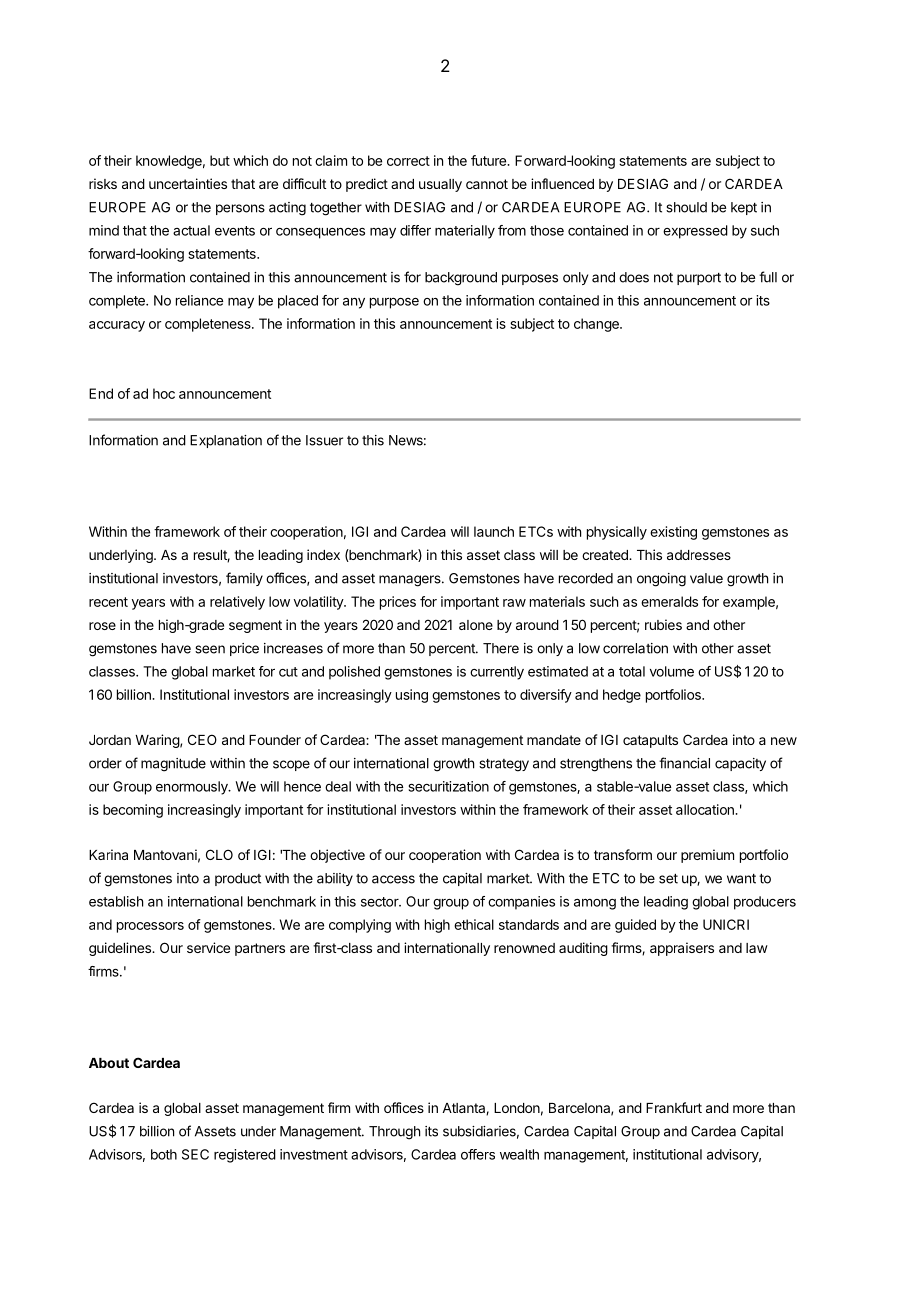 The width and height of the screenshot is (924, 1307). What do you see at coordinates (686, 207) in the screenshot?
I see `should` at bounding box center [686, 207].
